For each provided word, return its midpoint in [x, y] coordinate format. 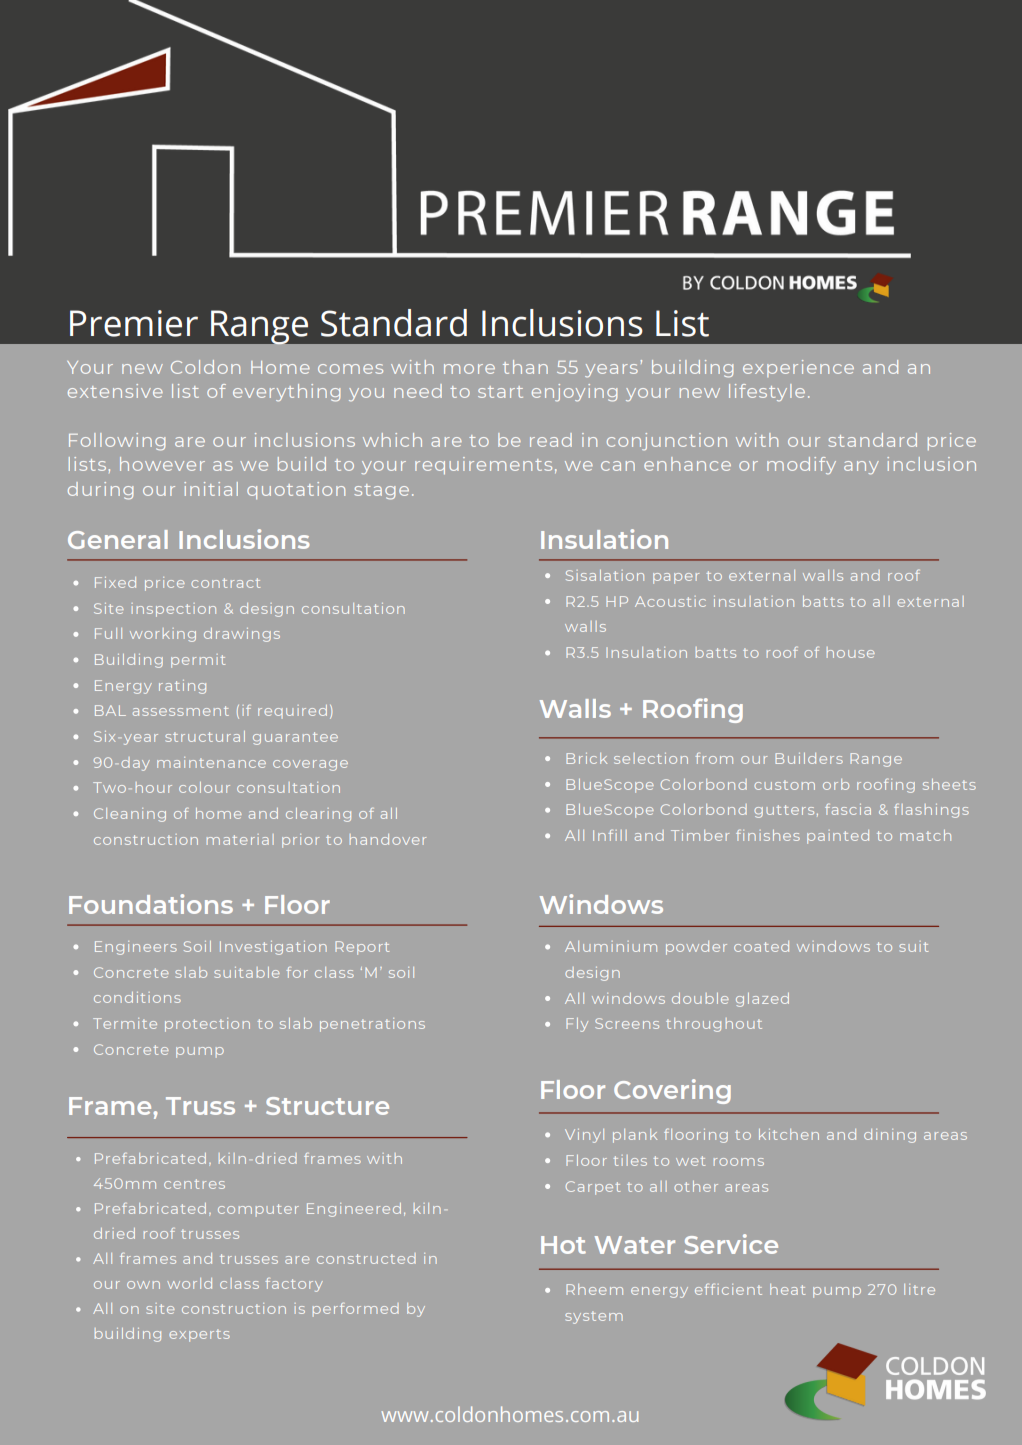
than [525, 367]
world [189, 1283]
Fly [577, 1025]
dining [890, 1136]
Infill [610, 835]
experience [798, 368]
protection [207, 1025]
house [851, 652]
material [240, 839]
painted [838, 837]
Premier [134, 323]
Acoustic [670, 601]
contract [225, 583]
